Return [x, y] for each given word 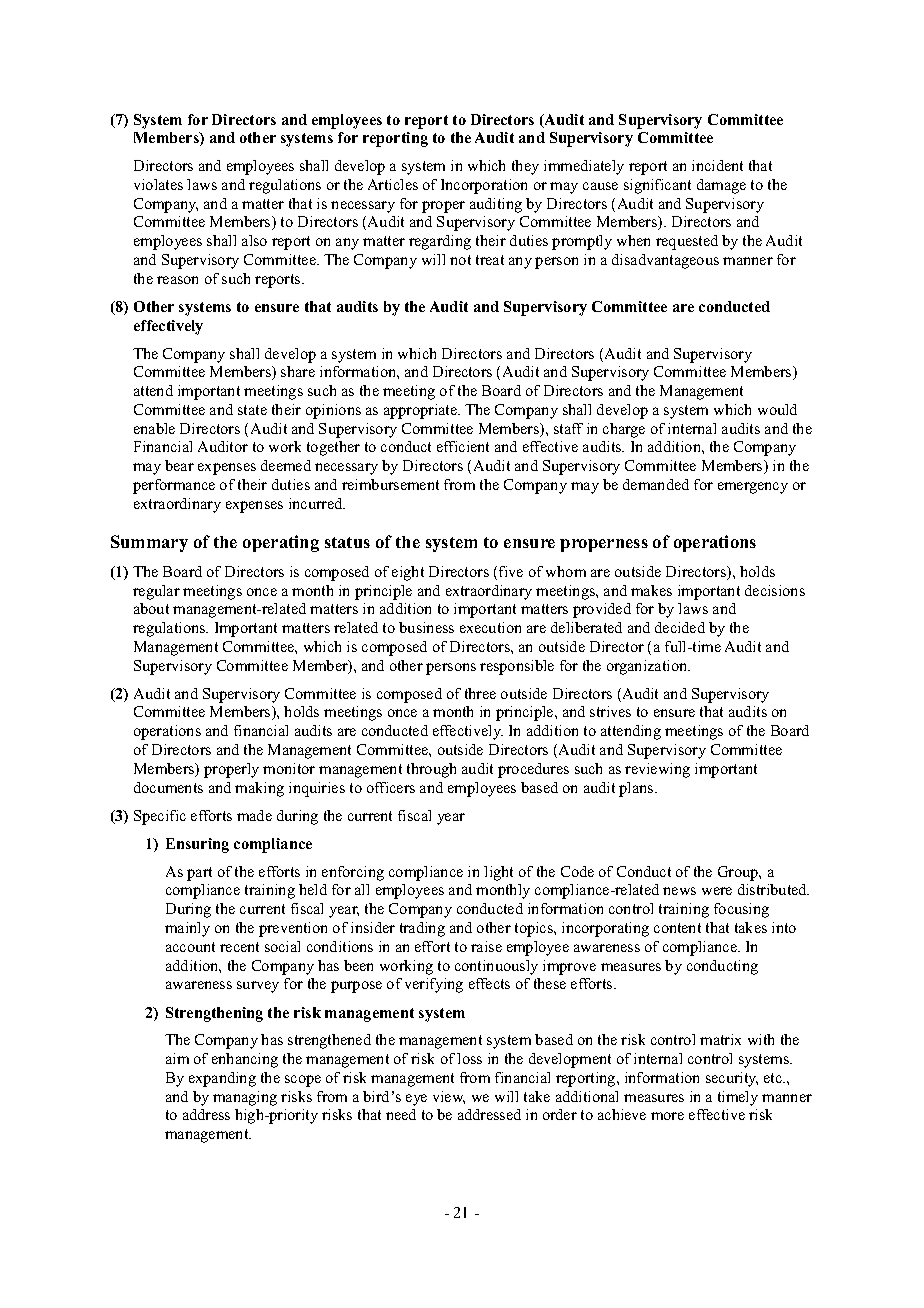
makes [651, 590]
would [777, 409]
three [480, 693]
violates [158, 184]
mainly [187, 929]
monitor [289, 768]
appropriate [422, 411]
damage [721, 186]
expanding [222, 1079]
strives [610, 711]
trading [422, 929]
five [511, 571]
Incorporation [484, 186]
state [252, 410]
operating [281, 543]
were [717, 891]
